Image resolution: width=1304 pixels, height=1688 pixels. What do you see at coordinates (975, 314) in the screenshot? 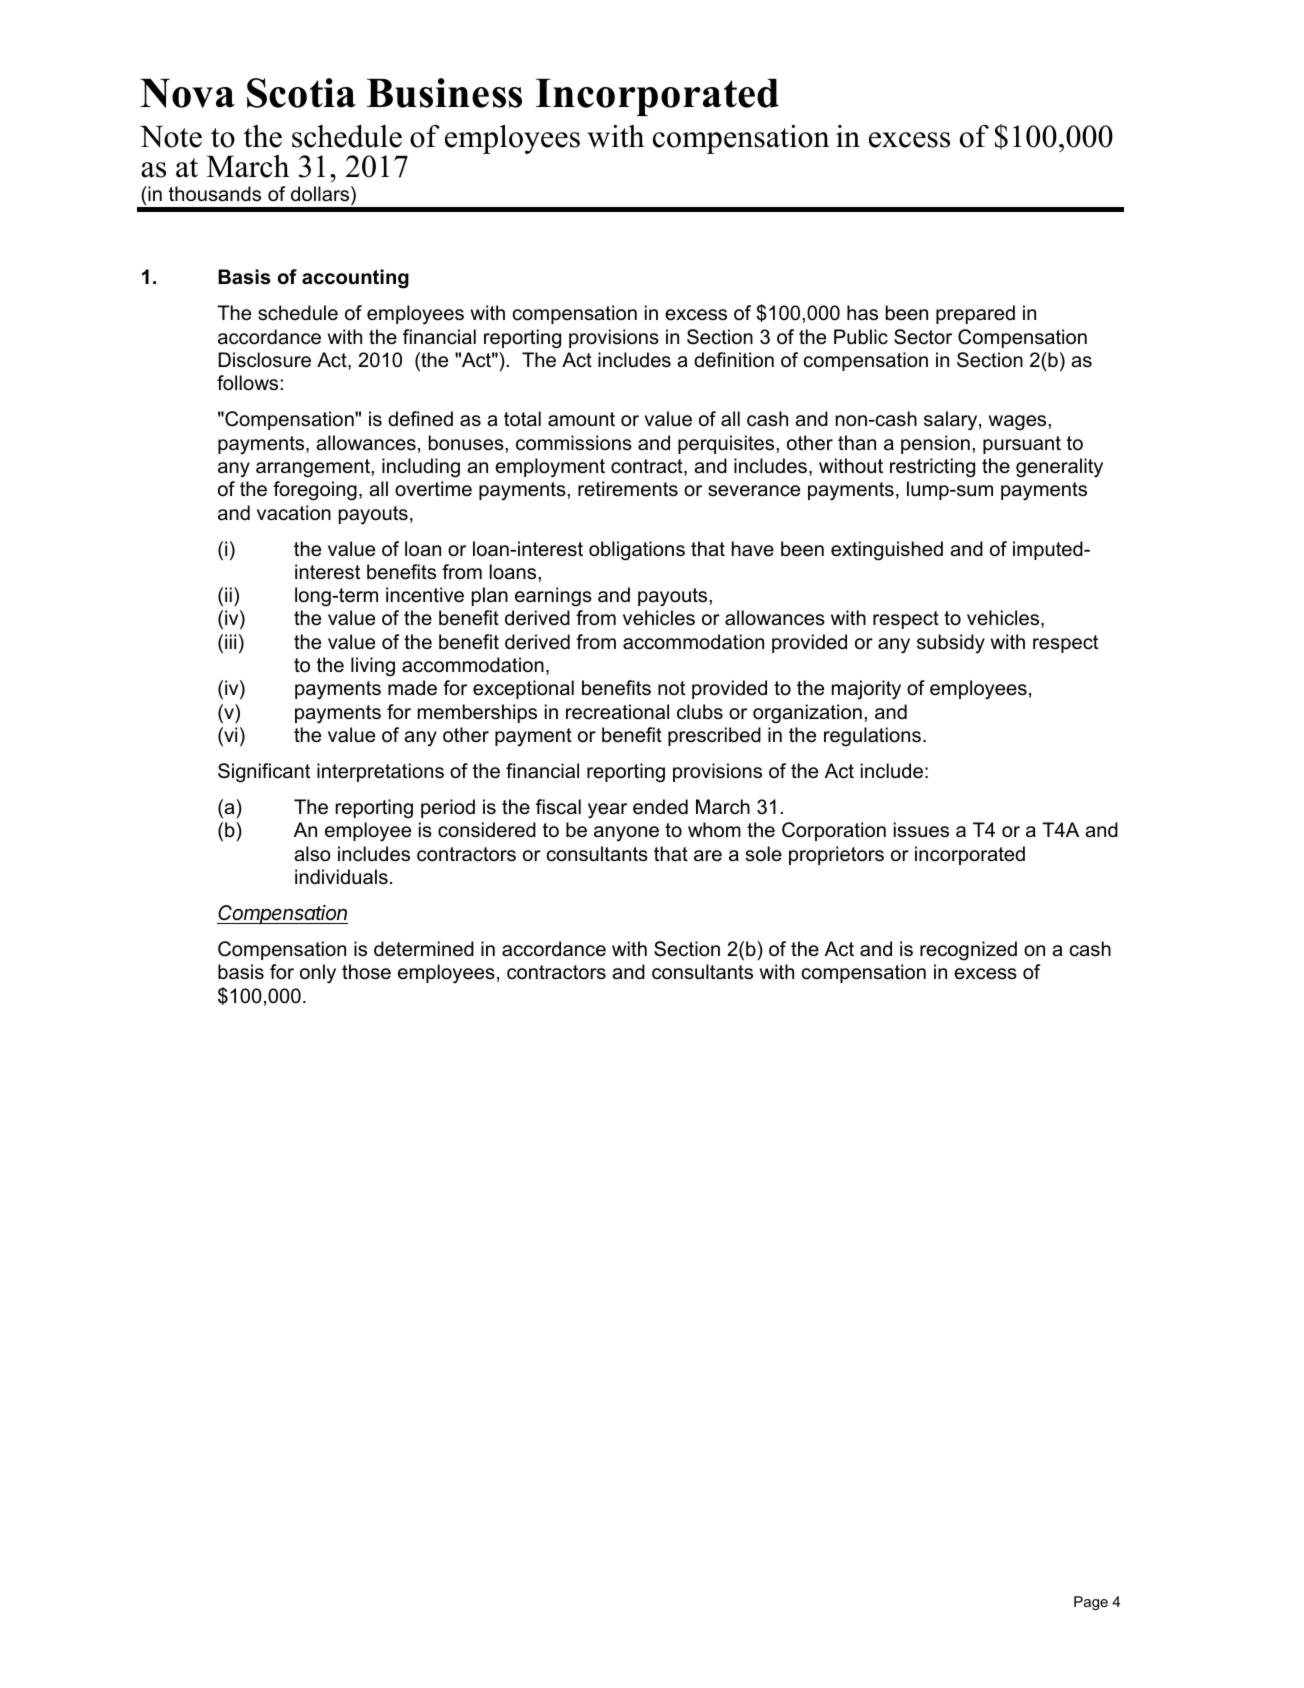
I see `prepared` at bounding box center [975, 314].
